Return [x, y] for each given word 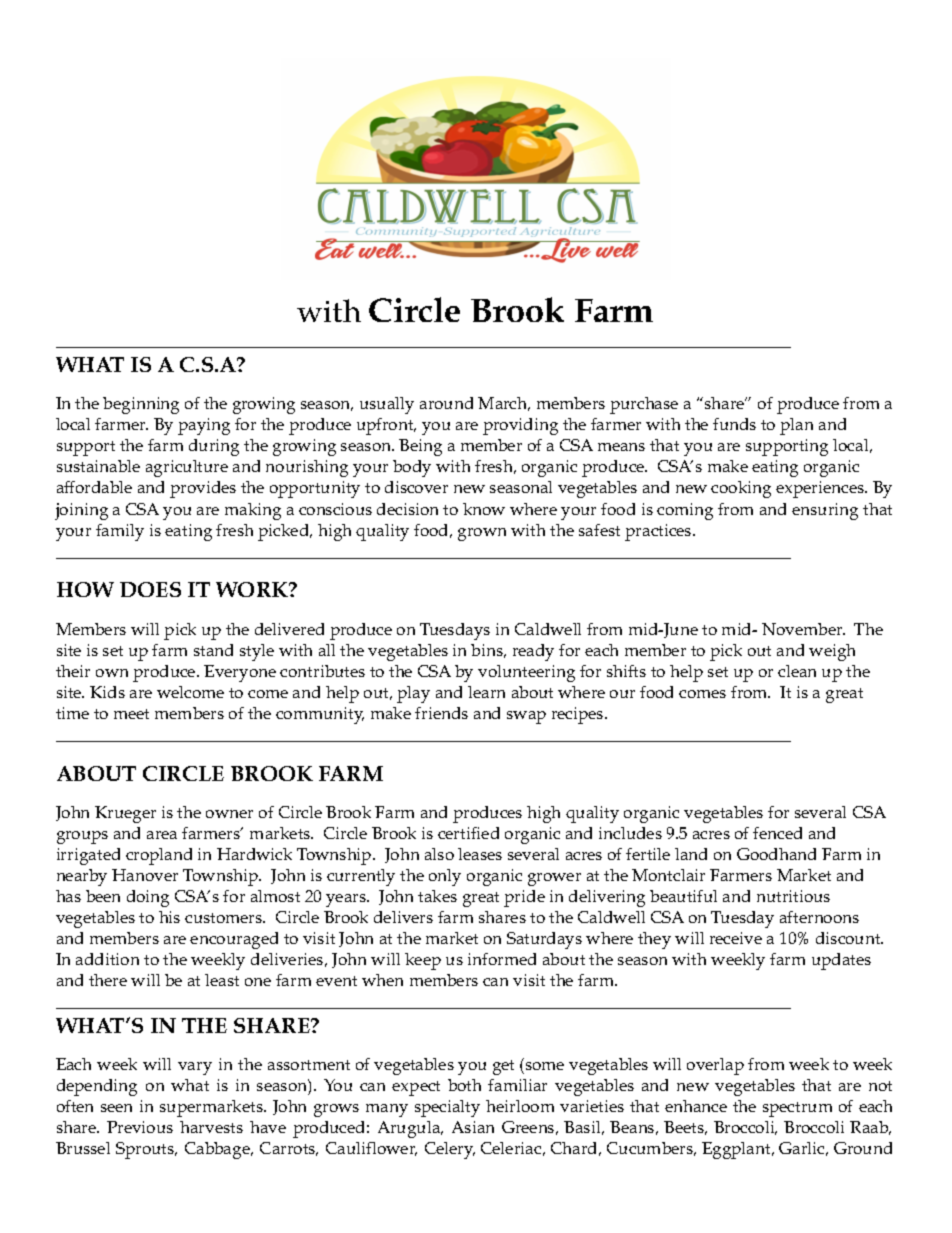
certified [468, 833]
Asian [473, 1127]
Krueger [125, 814]
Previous [140, 1127]
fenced [777, 833]
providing [520, 426]
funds [734, 424]
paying [204, 426]
